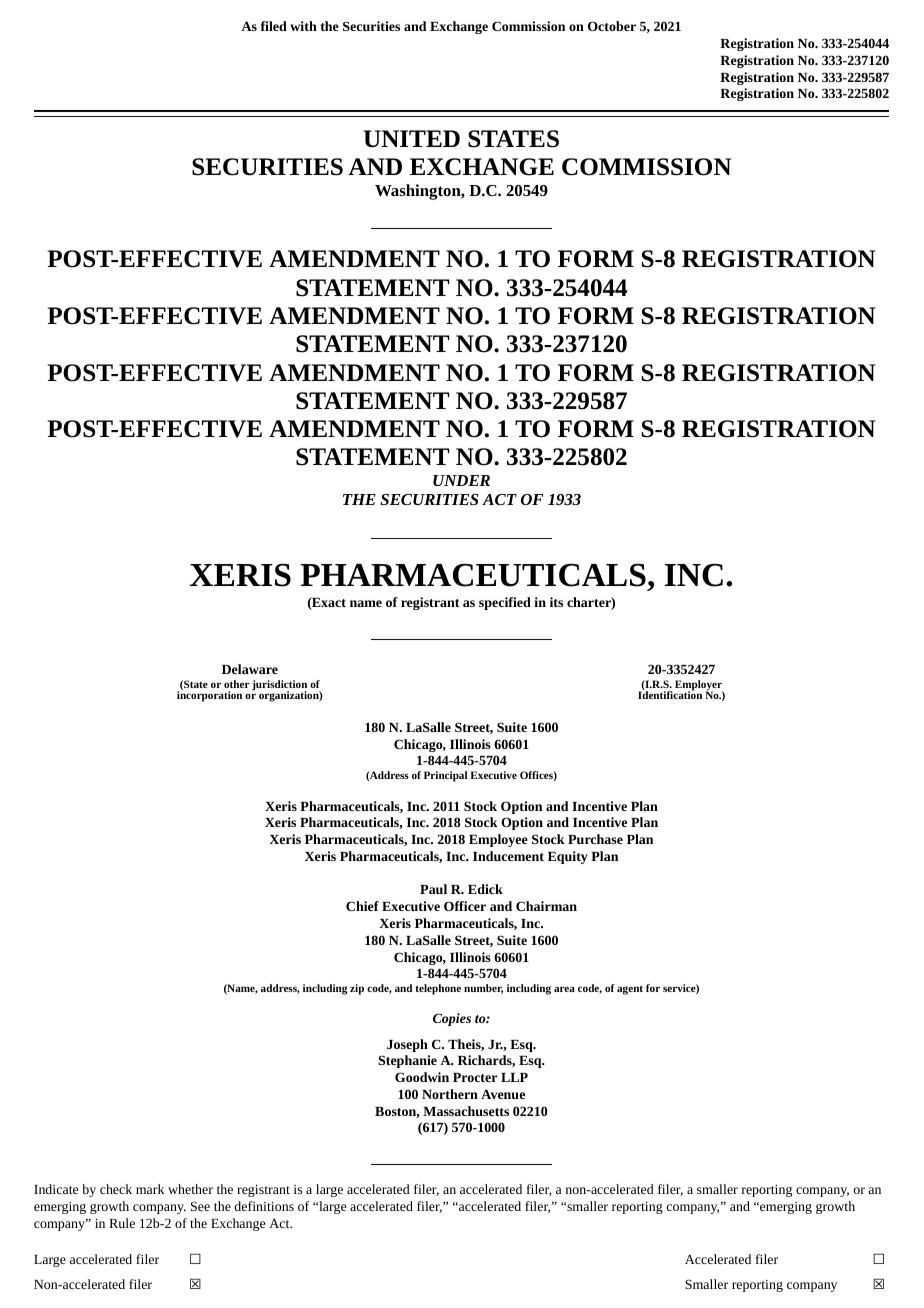  Describe the element at coordinates (556, 602) in the screenshot. I see `its` at that location.
